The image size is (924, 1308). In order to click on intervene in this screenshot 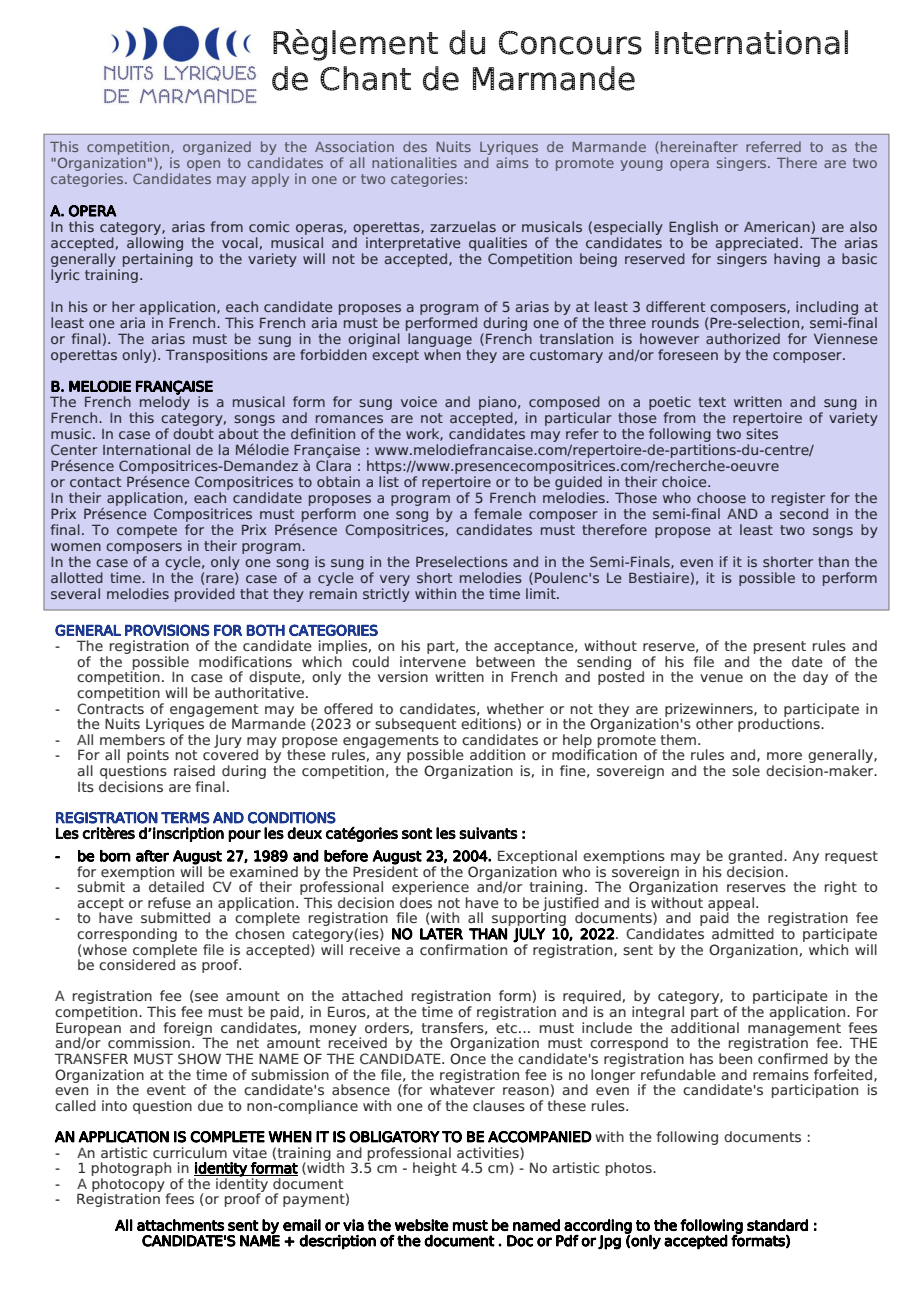, I will do `click(433, 662)`.
